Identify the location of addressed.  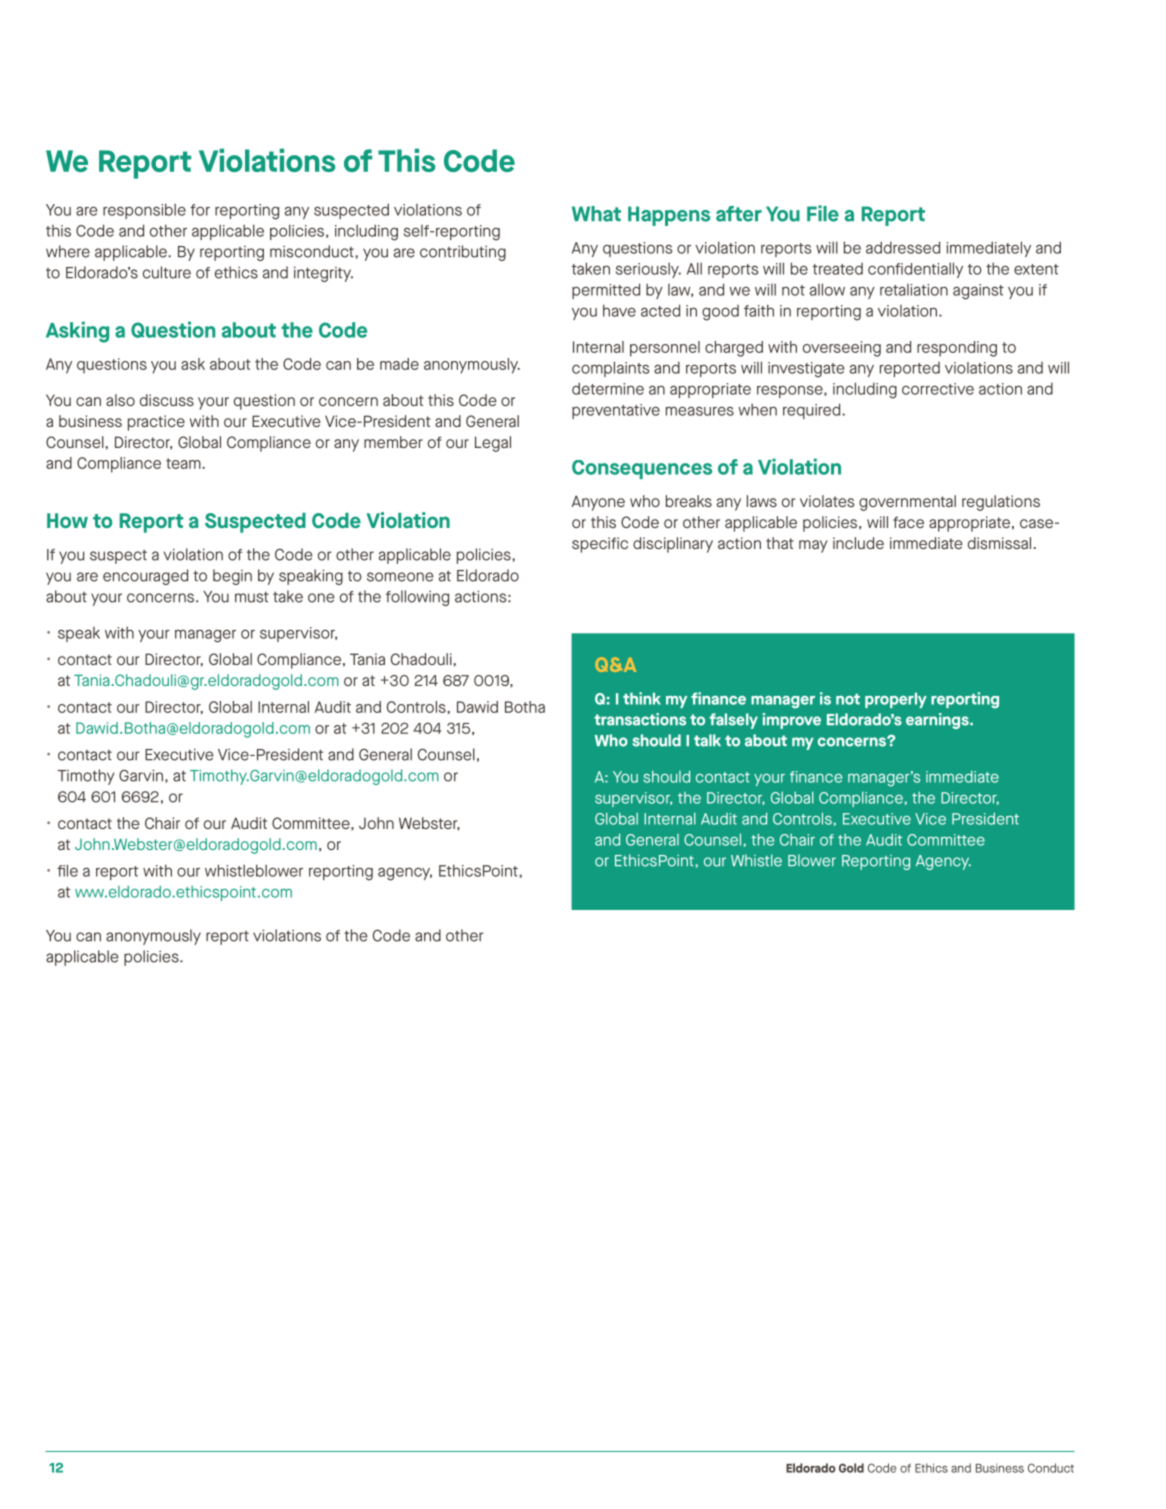
(903, 247).
